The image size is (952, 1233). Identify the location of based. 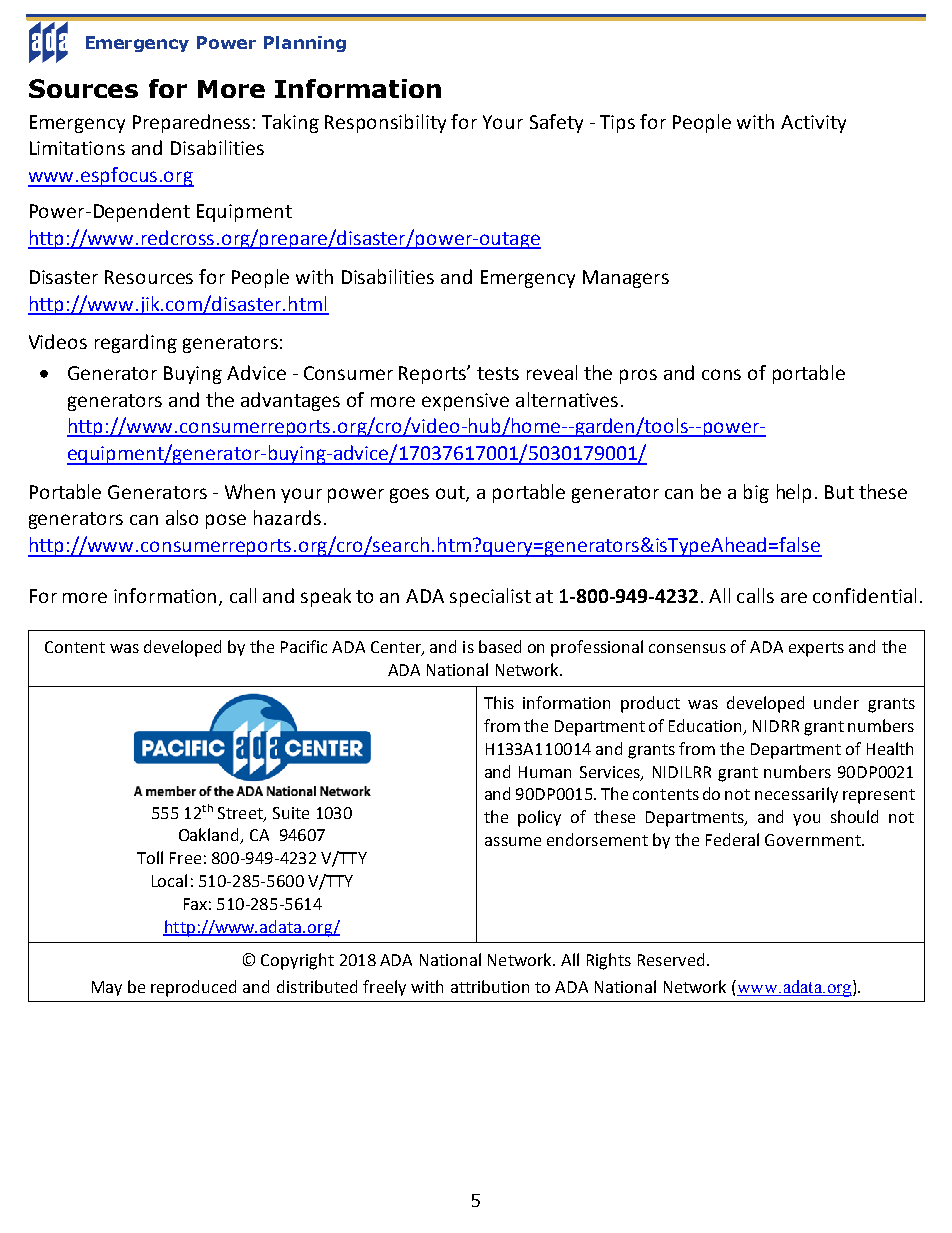
(500, 646).
